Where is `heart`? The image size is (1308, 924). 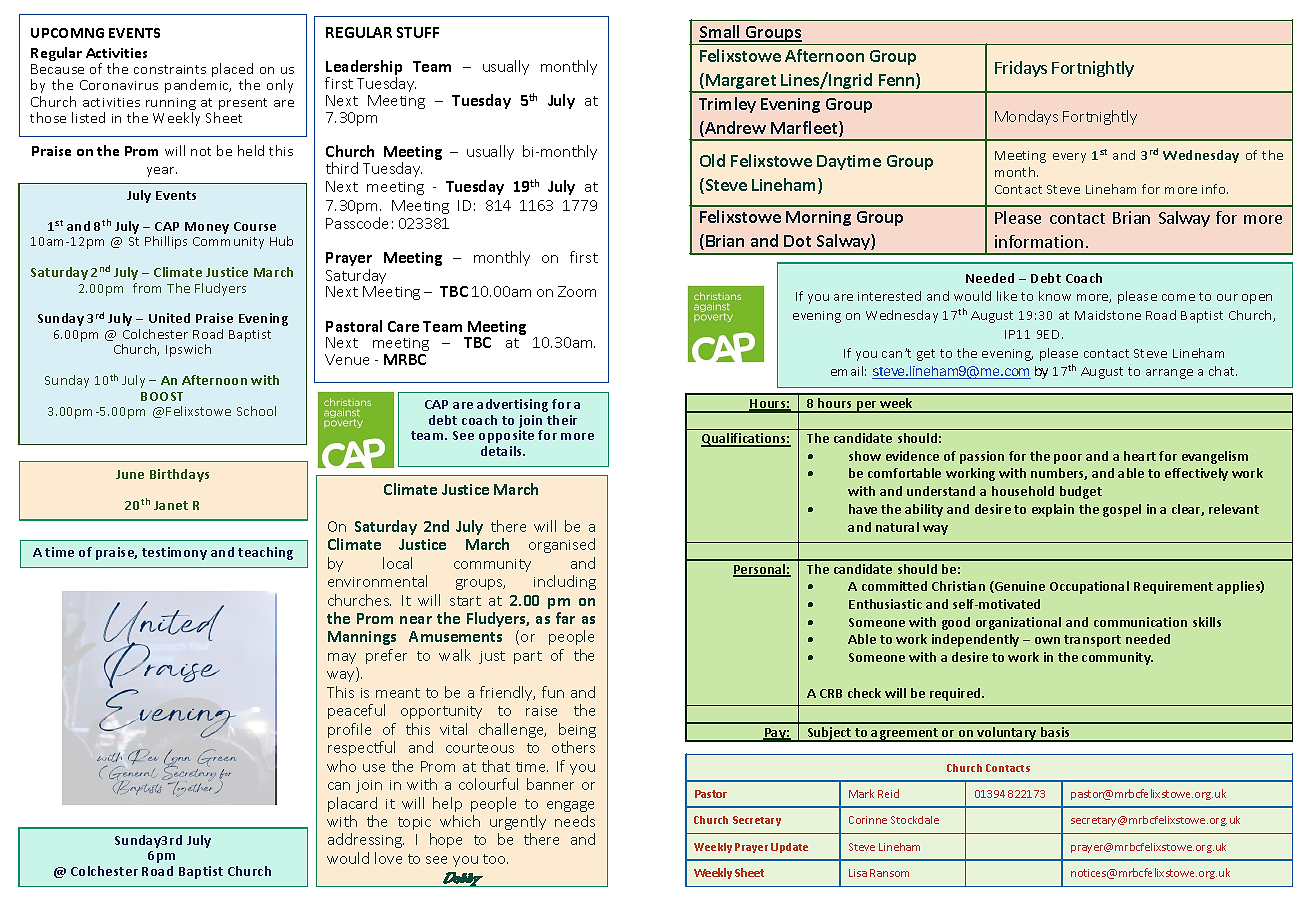
heart is located at coordinates (1140, 456).
